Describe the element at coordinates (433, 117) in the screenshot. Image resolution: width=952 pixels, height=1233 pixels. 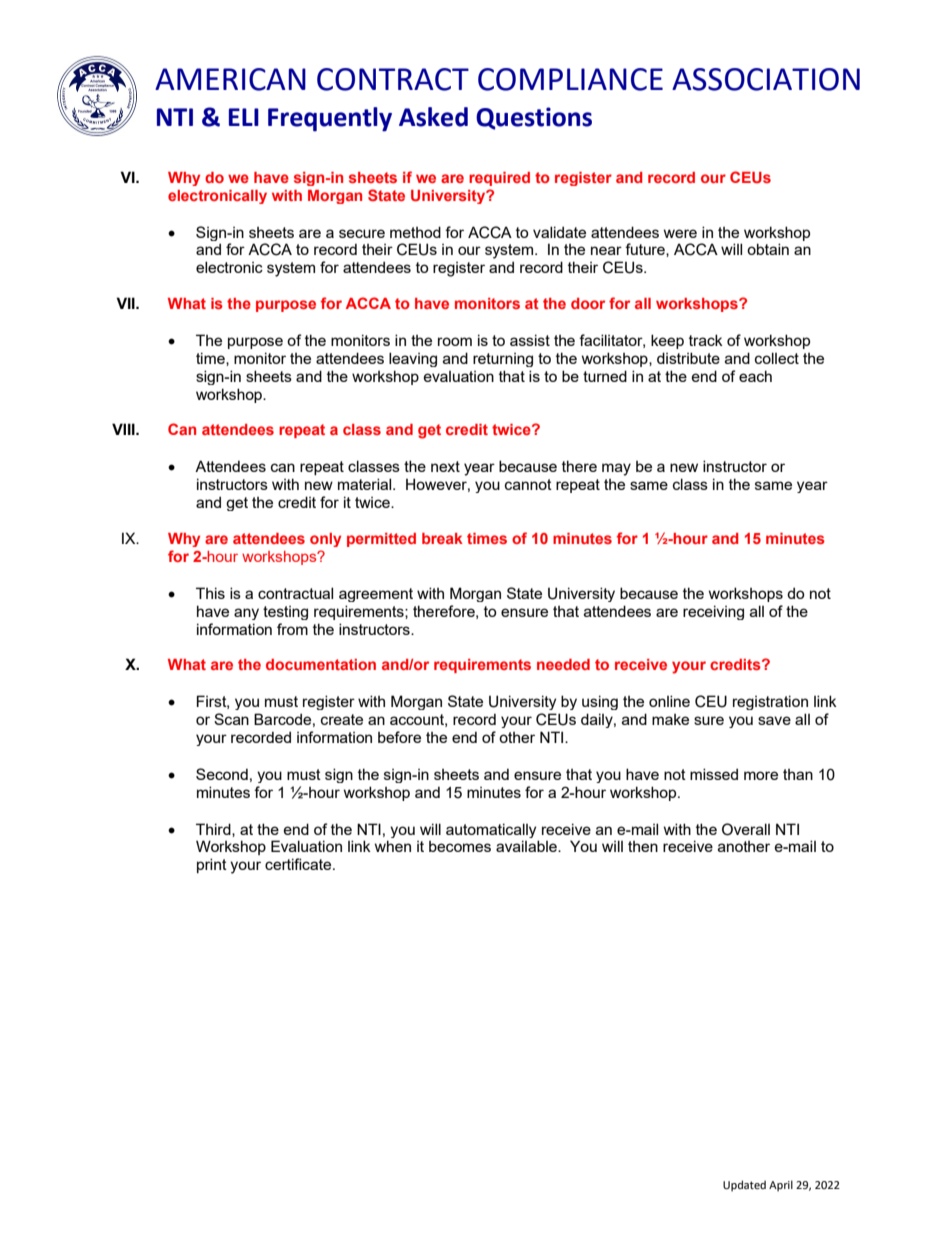
I see `Asked` at that location.
